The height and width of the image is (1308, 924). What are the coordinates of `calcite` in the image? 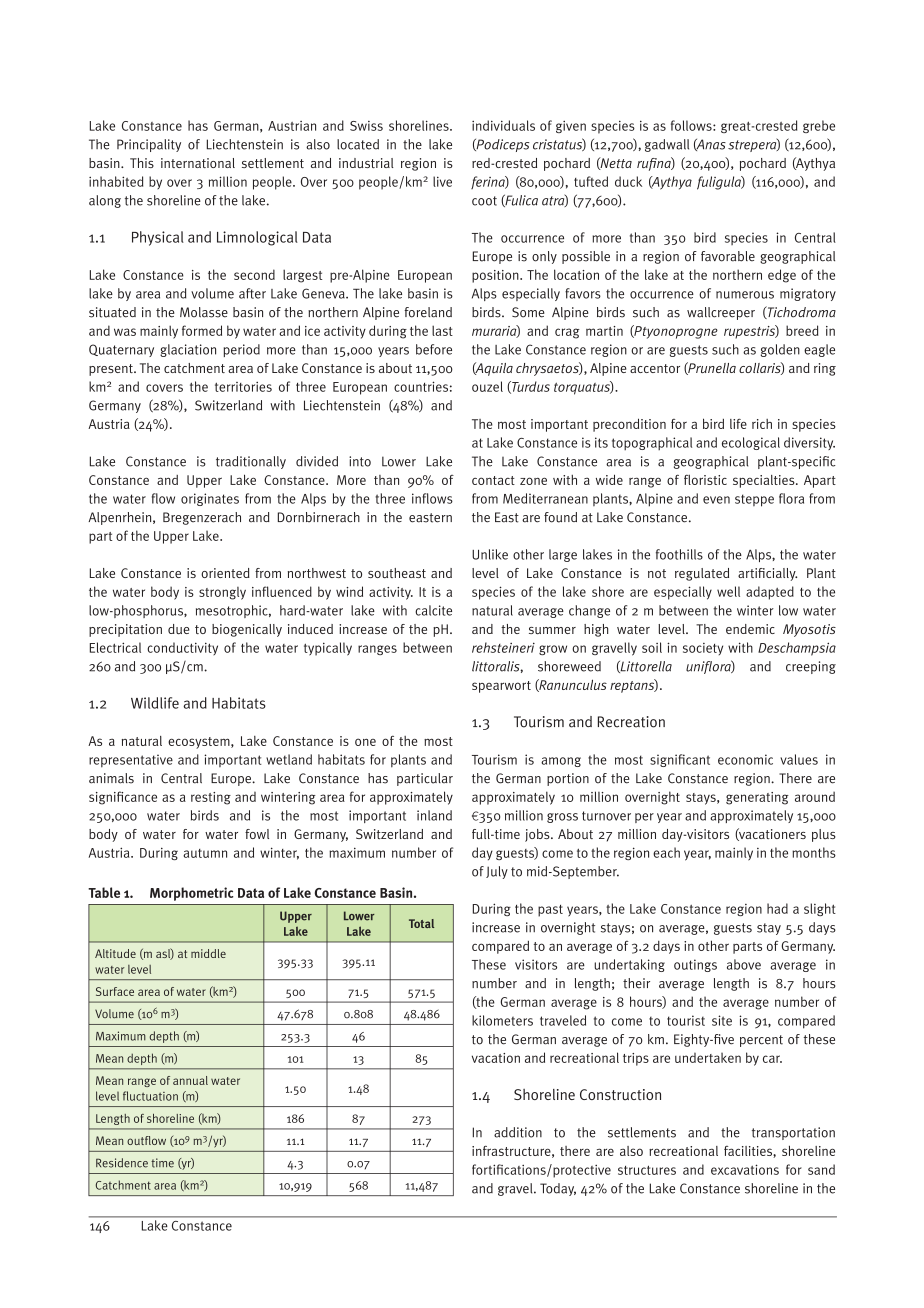 It's located at (433, 610).
